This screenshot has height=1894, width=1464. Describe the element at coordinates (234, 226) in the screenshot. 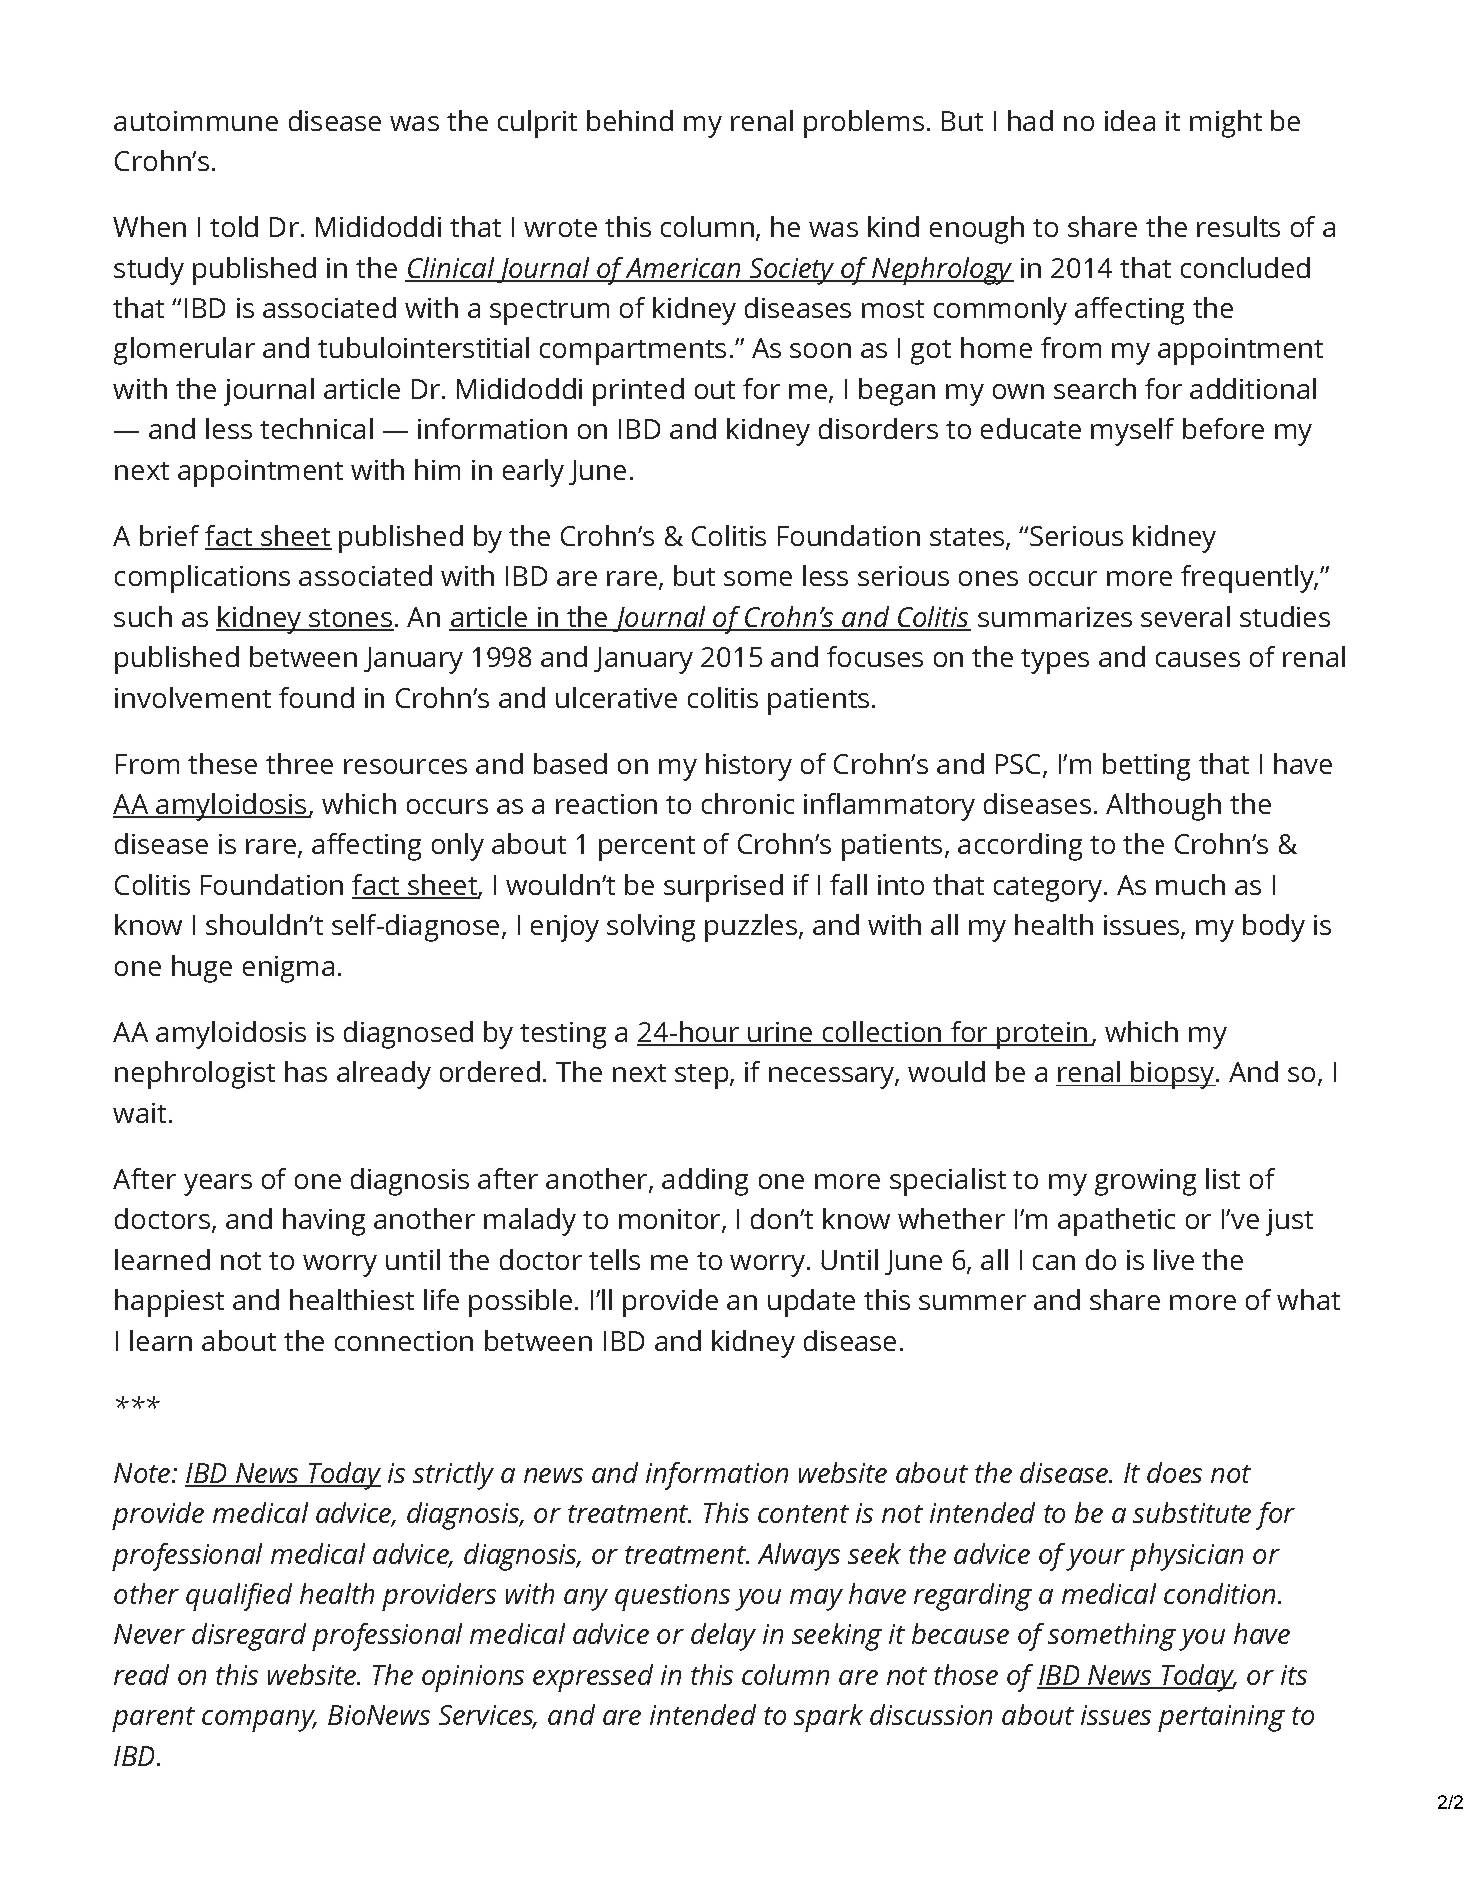

I see `told` at that location.
